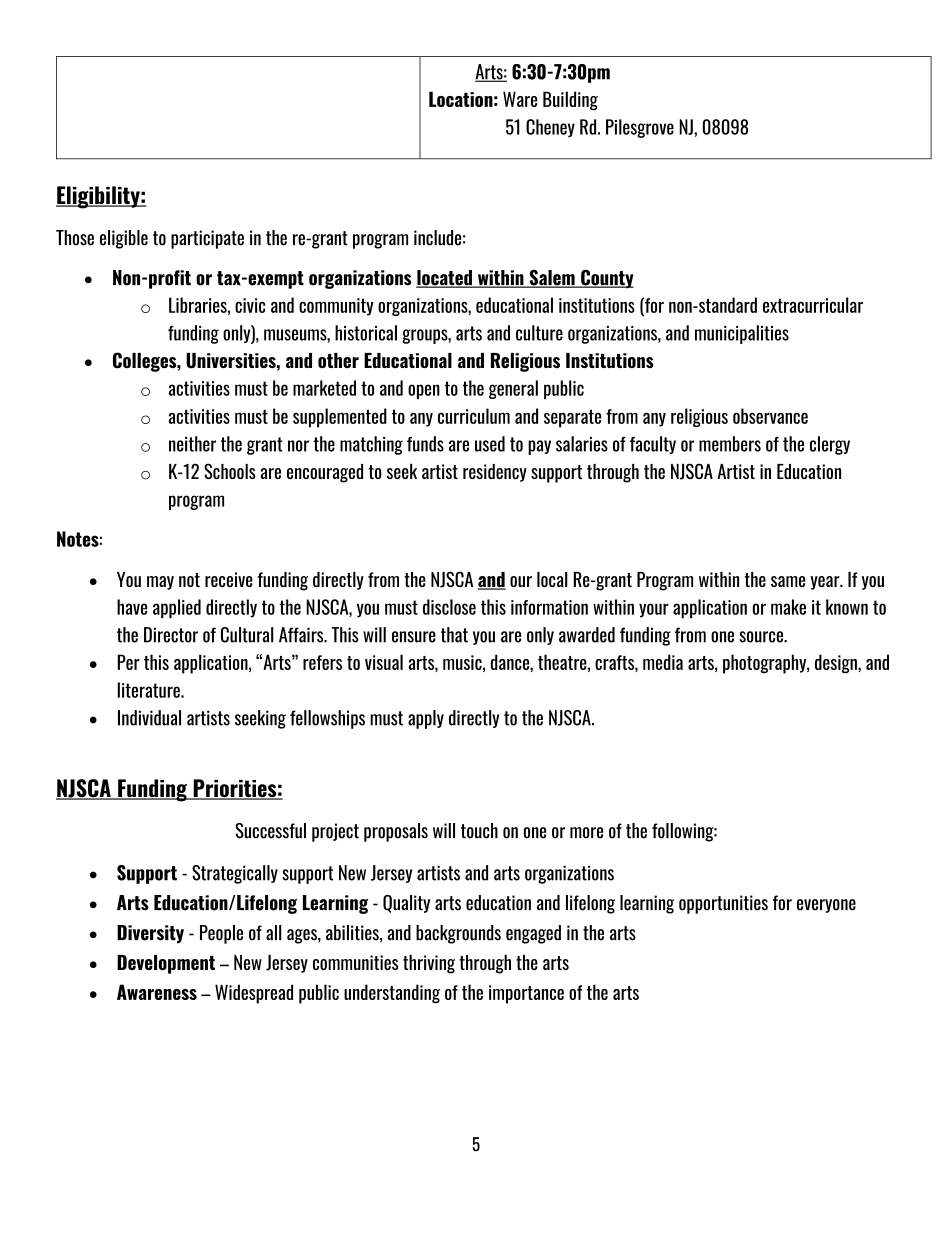  I want to click on source, so click(762, 637).
